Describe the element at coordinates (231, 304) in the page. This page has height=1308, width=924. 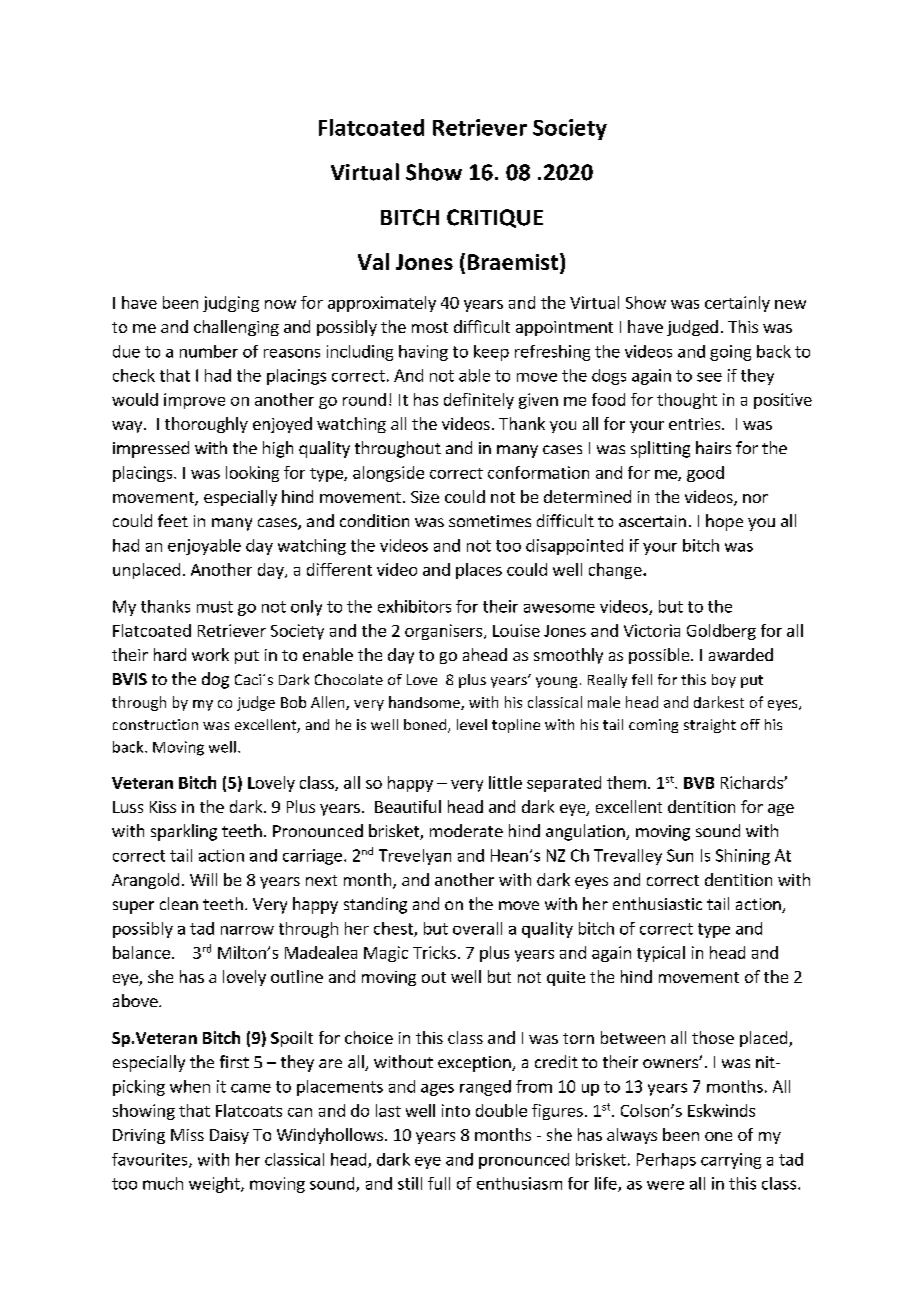
I see `judging` at that location.
